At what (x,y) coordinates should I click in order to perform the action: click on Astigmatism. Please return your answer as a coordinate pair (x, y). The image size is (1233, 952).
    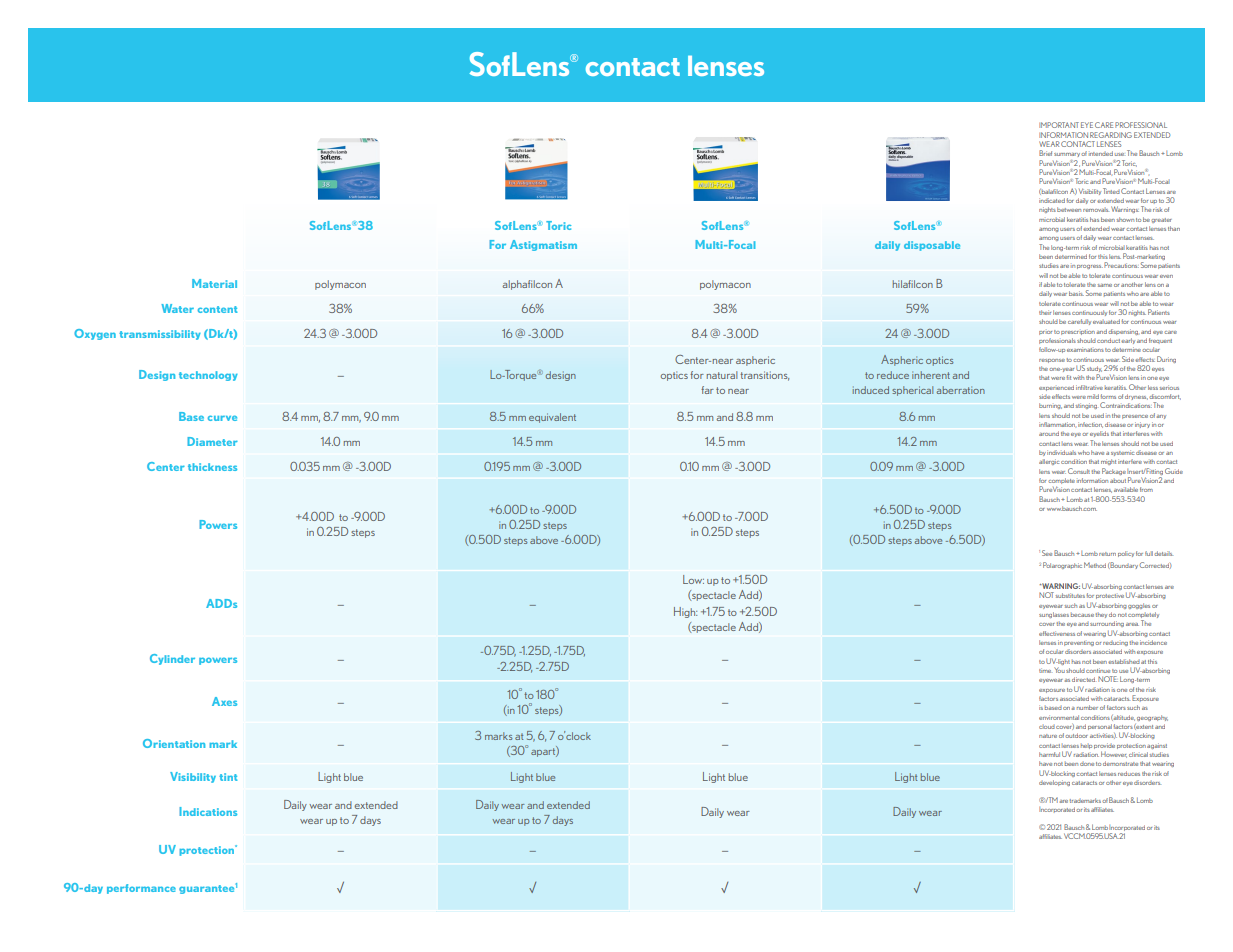
    Looking at the image, I should click on (543, 245).
